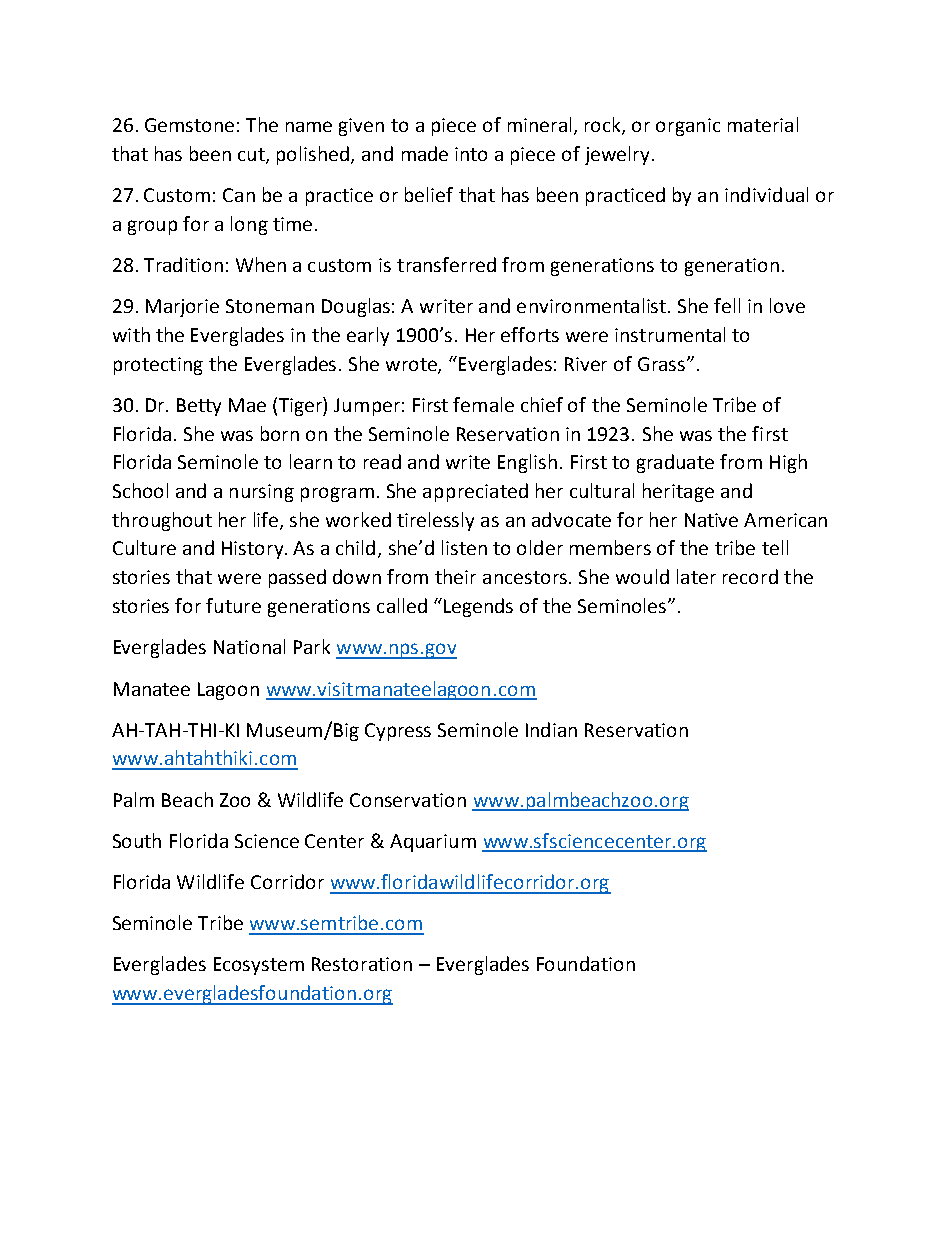 This page has height=1233, width=952. I want to click on Cypress, so click(398, 732).
